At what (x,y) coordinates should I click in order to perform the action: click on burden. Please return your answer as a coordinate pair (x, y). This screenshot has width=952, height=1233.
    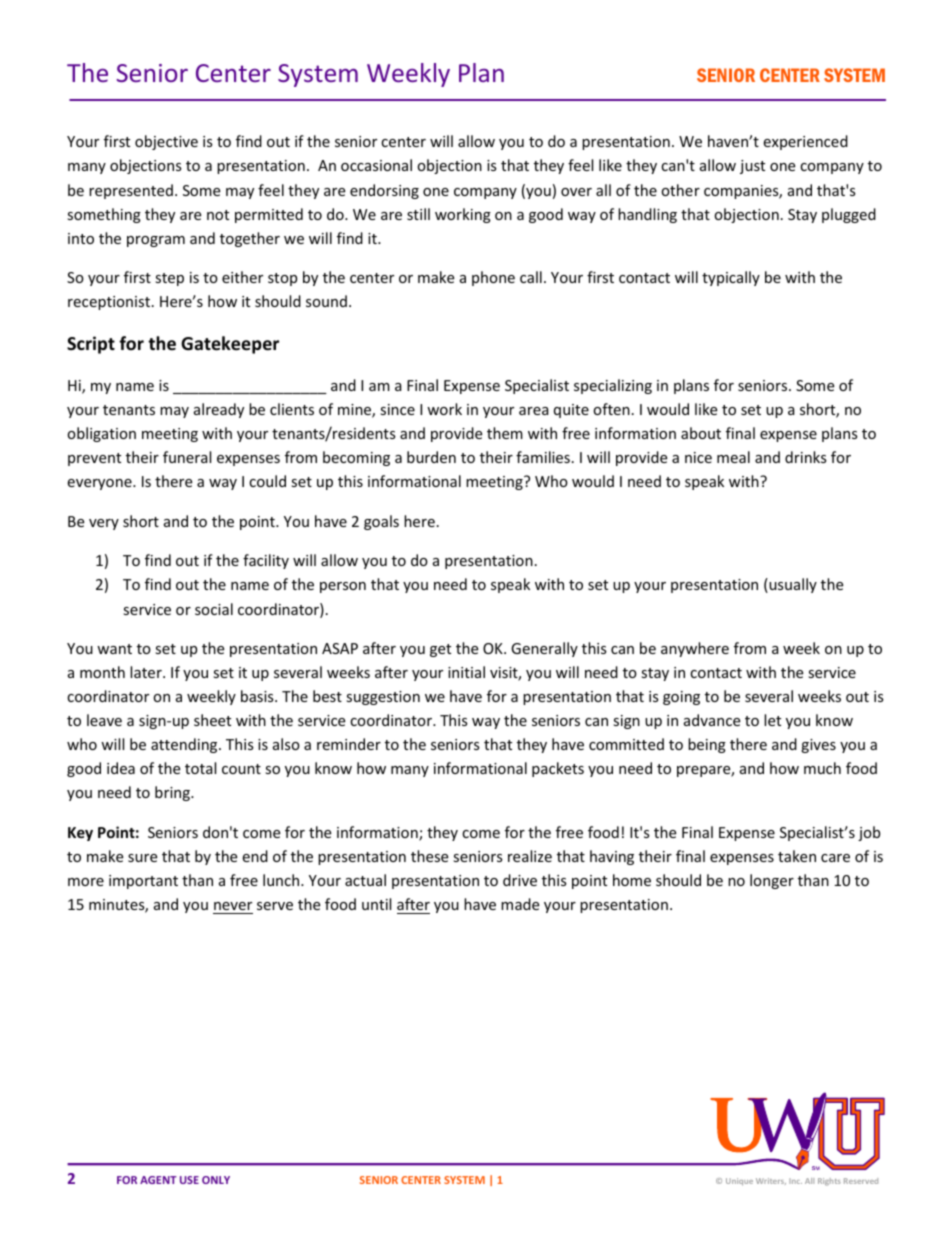
    Looking at the image, I should click on (431, 457).
